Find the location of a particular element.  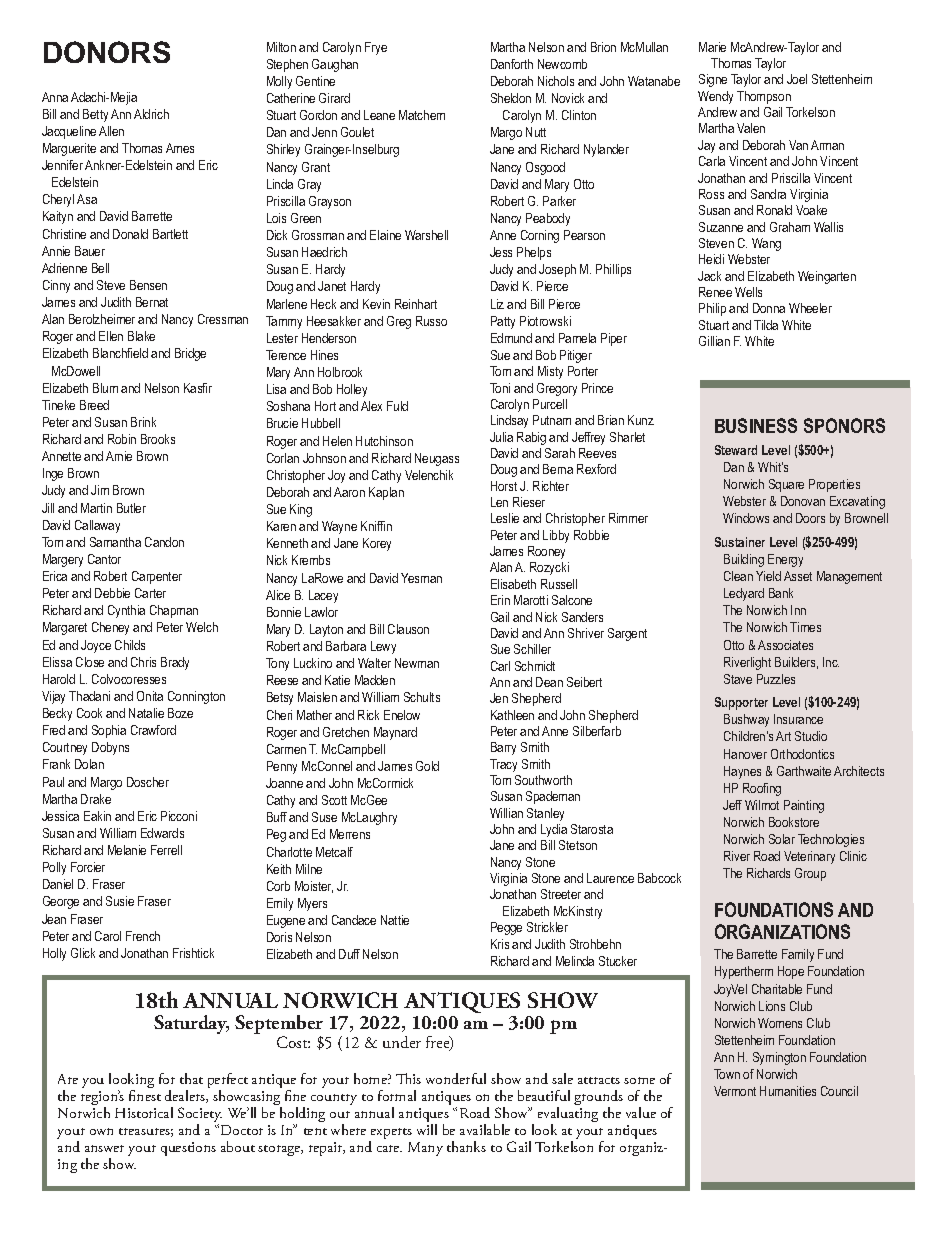

BUSINESS is located at coordinates (756, 425).
